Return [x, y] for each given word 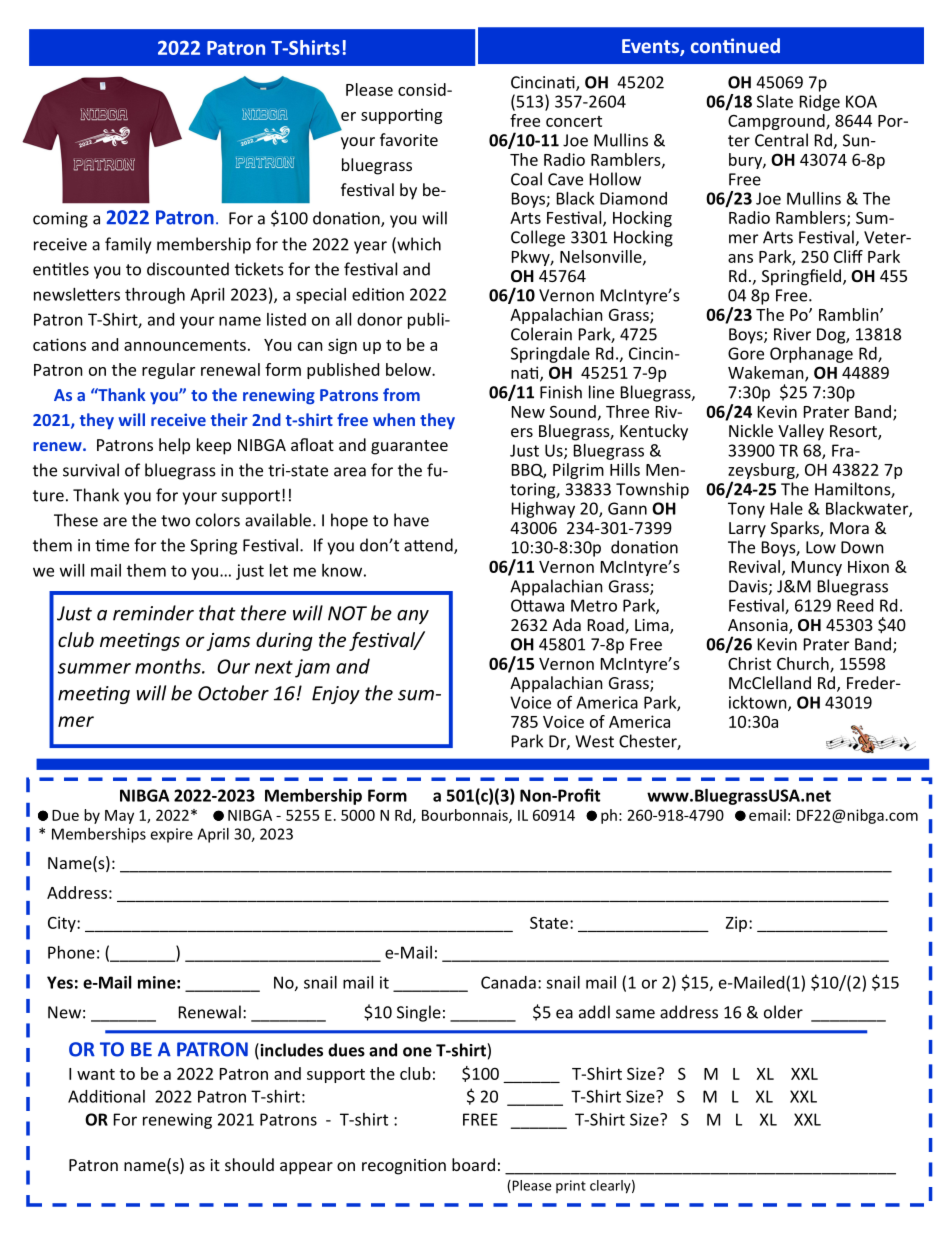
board [473, 1164]
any [413, 617]
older [783, 1012]
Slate [775, 101]
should [249, 1164]
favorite [409, 139]
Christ [749, 663]
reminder [153, 613]
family [128, 245]
